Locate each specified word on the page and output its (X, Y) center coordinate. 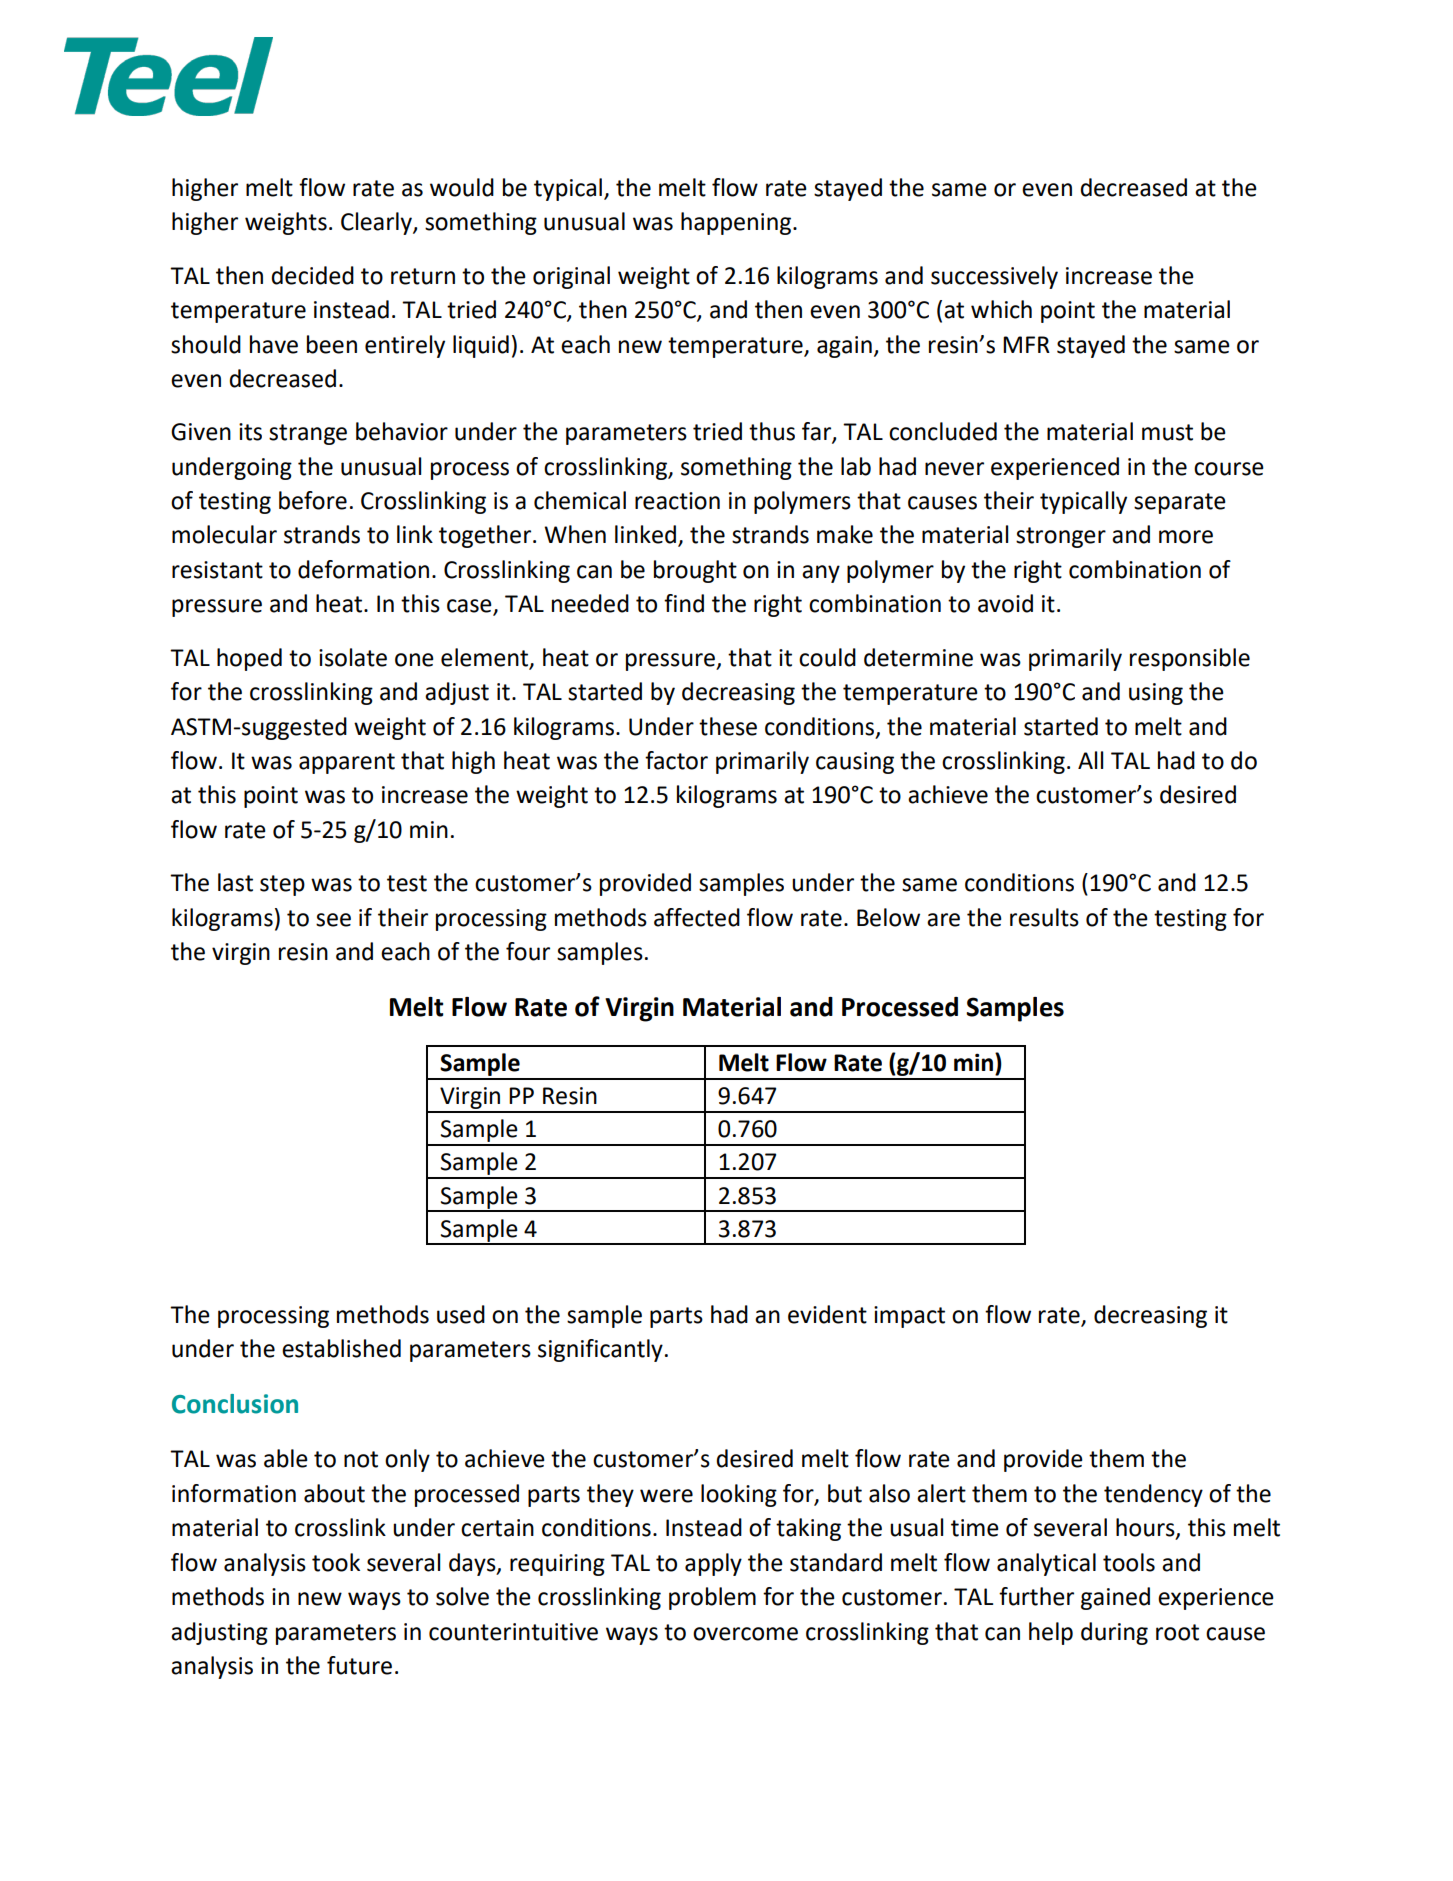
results (1044, 917)
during (1114, 1633)
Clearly (377, 223)
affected (697, 917)
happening (736, 223)
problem (712, 1598)
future (359, 1665)
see (333, 920)
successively (994, 277)
